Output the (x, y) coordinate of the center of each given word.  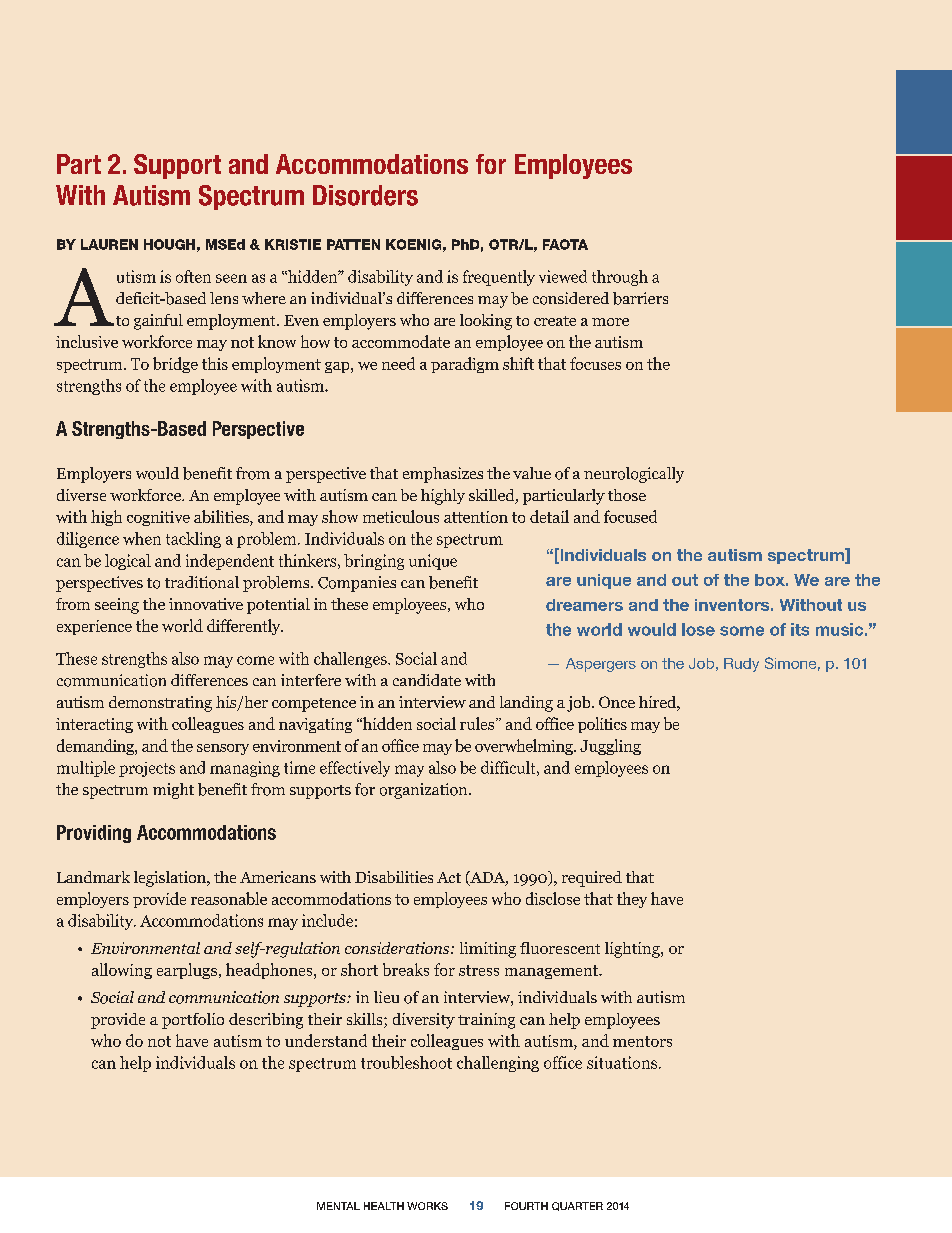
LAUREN (109, 244)
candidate (427, 680)
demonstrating (160, 704)
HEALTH (384, 1206)
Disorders (365, 195)
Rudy (741, 665)
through (620, 278)
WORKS (427, 1206)
